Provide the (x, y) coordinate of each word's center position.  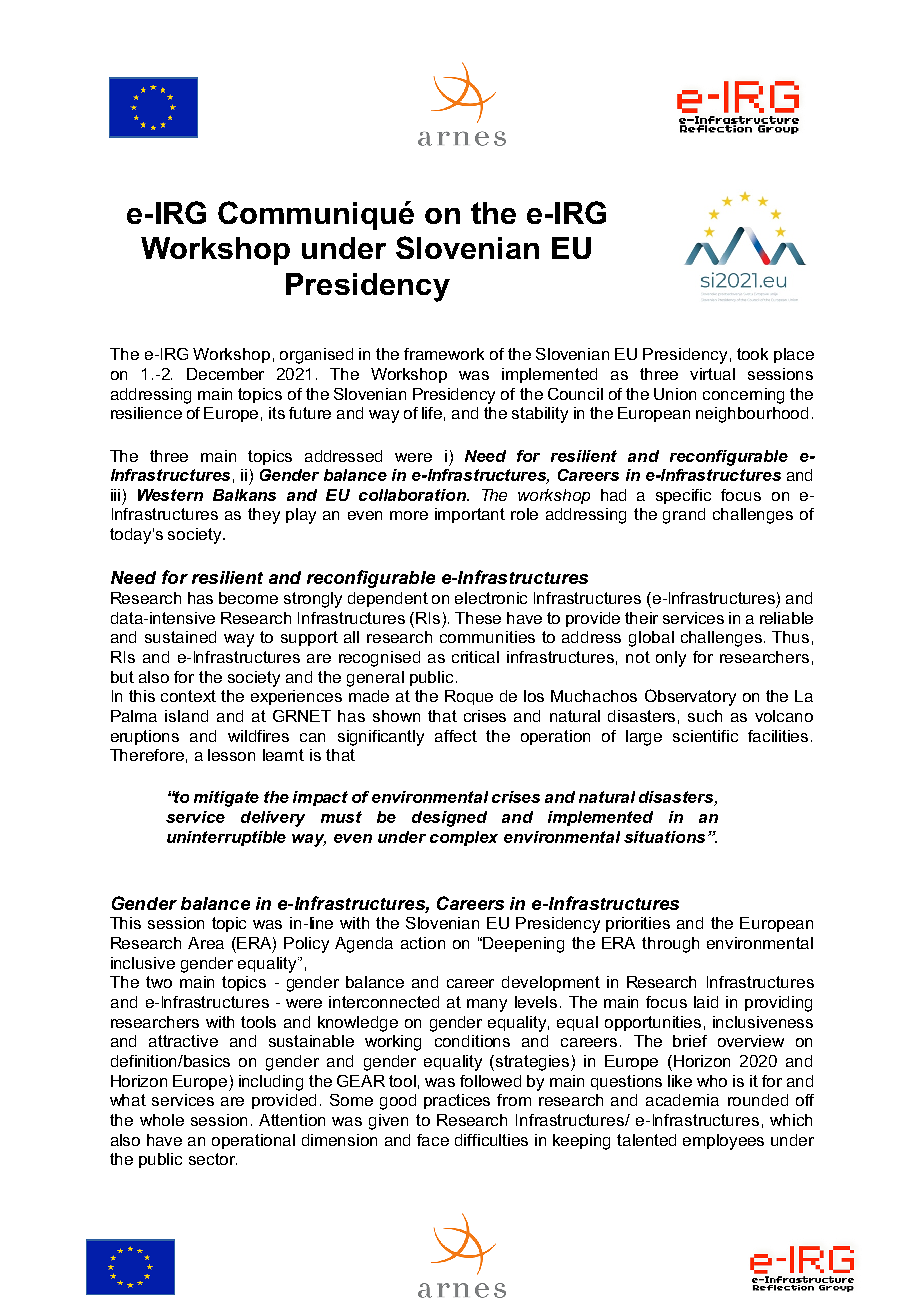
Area (206, 943)
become (248, 598)
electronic (491, 598)
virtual (712, 374)
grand (684, 516)
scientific (705, 736)
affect (456, 736)
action (423, 943)
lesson (231, 755)
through (670, 945)
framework (444, 354)
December (225, 374)
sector (213, 1159)
